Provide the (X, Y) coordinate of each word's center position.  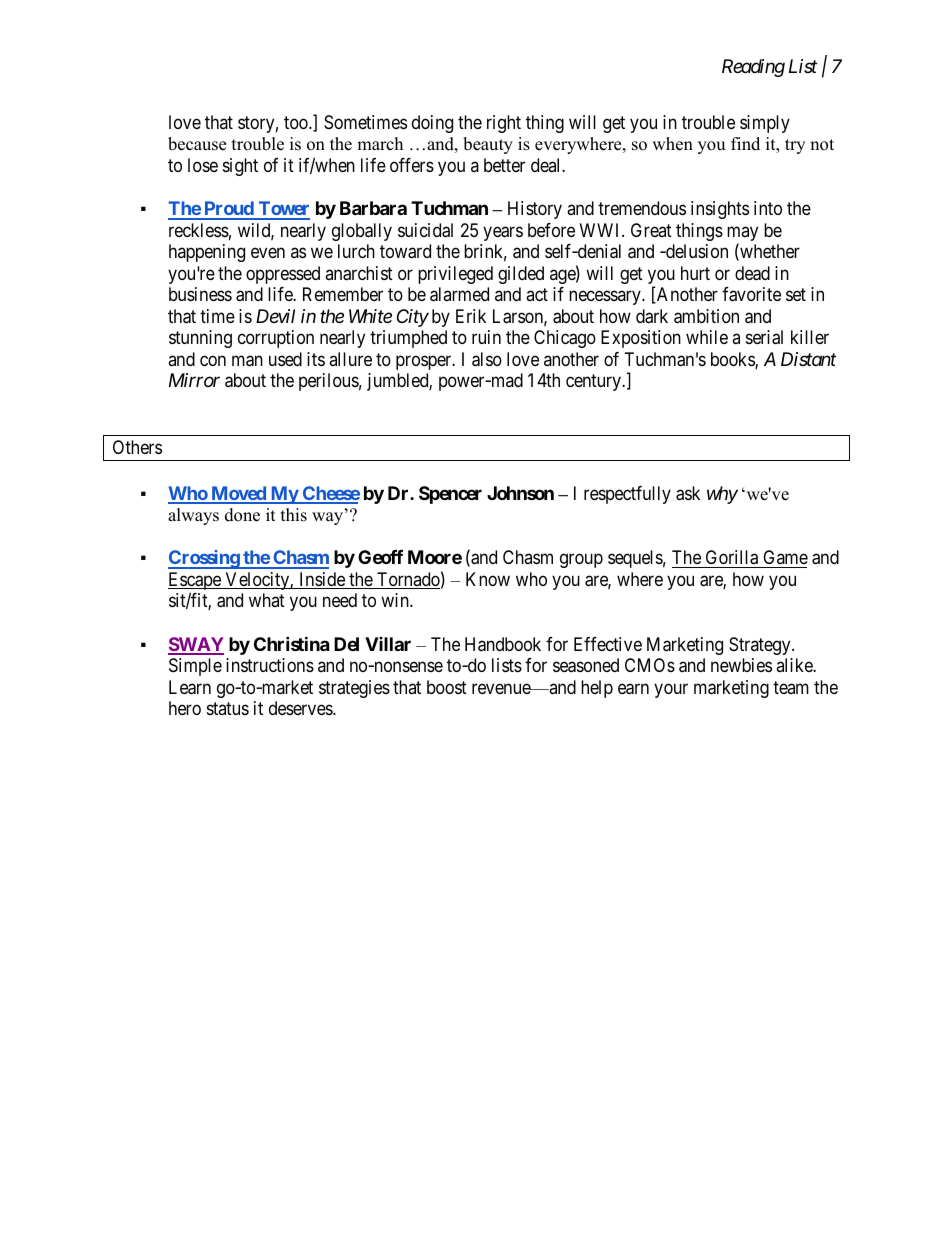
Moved (238, 494)
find (745, 144)
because (197, 144)
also (487, 359)
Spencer (450, 495)
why (722, 495)
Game (784, 559)
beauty (488, 145)
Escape (195, 582)
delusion (696, 251)
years (503, 233)
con (213, 360)
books (733, 360)
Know (488, 579)
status (228, 708)
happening (207, 253)
